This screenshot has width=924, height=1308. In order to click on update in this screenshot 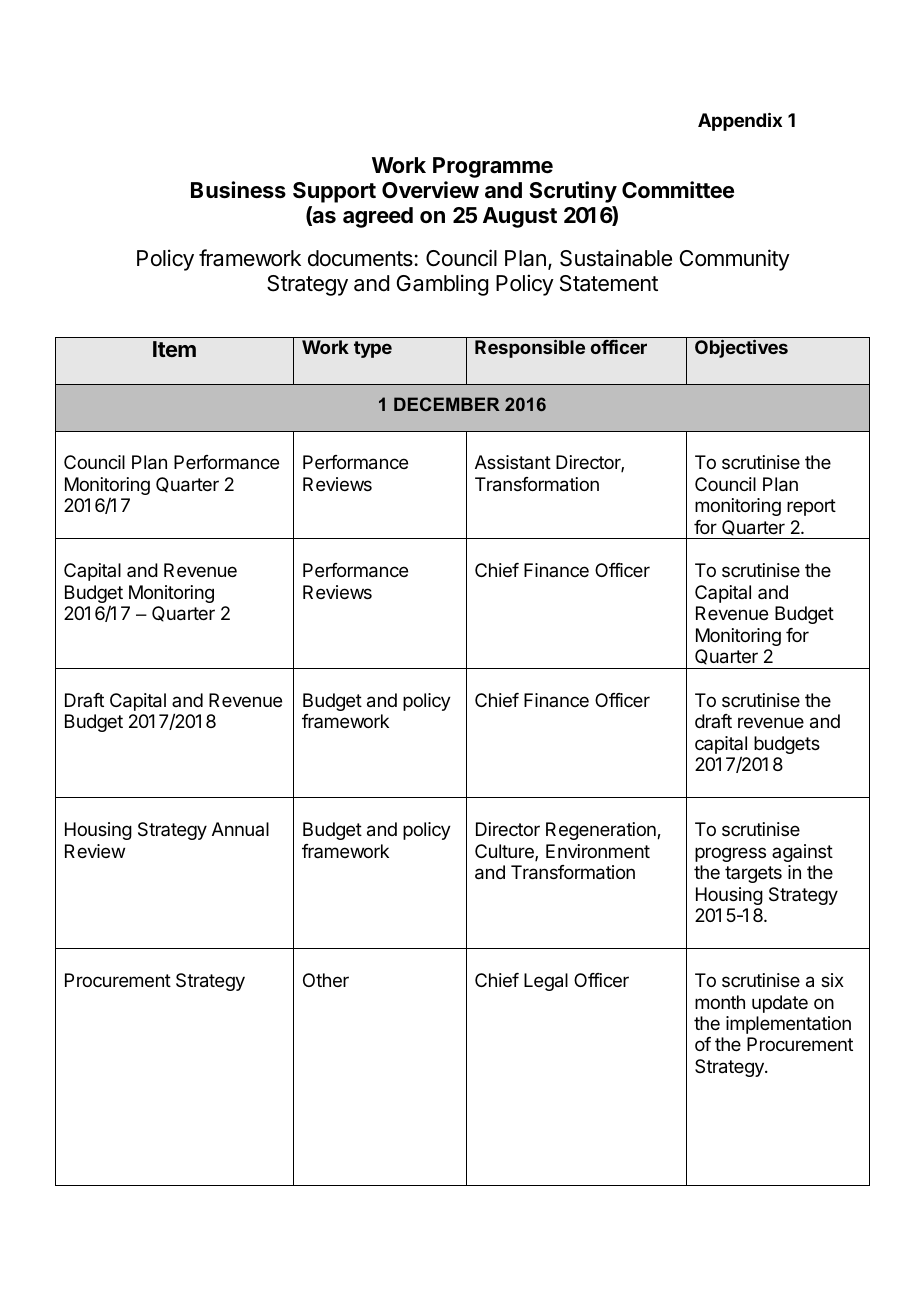, I will do `click(780, 1004)`.
